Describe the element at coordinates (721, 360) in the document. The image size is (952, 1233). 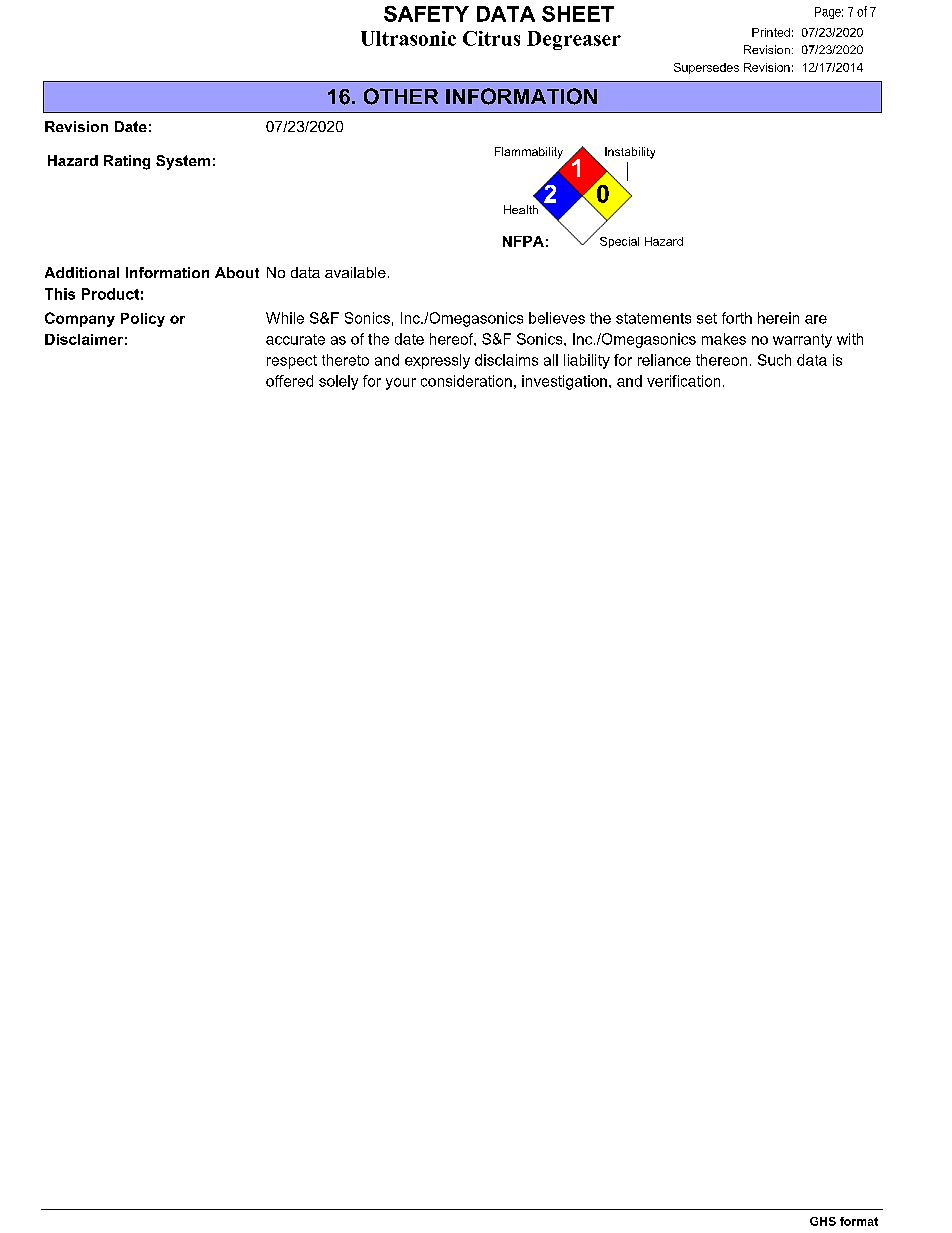
I see `thereon` at that location.
